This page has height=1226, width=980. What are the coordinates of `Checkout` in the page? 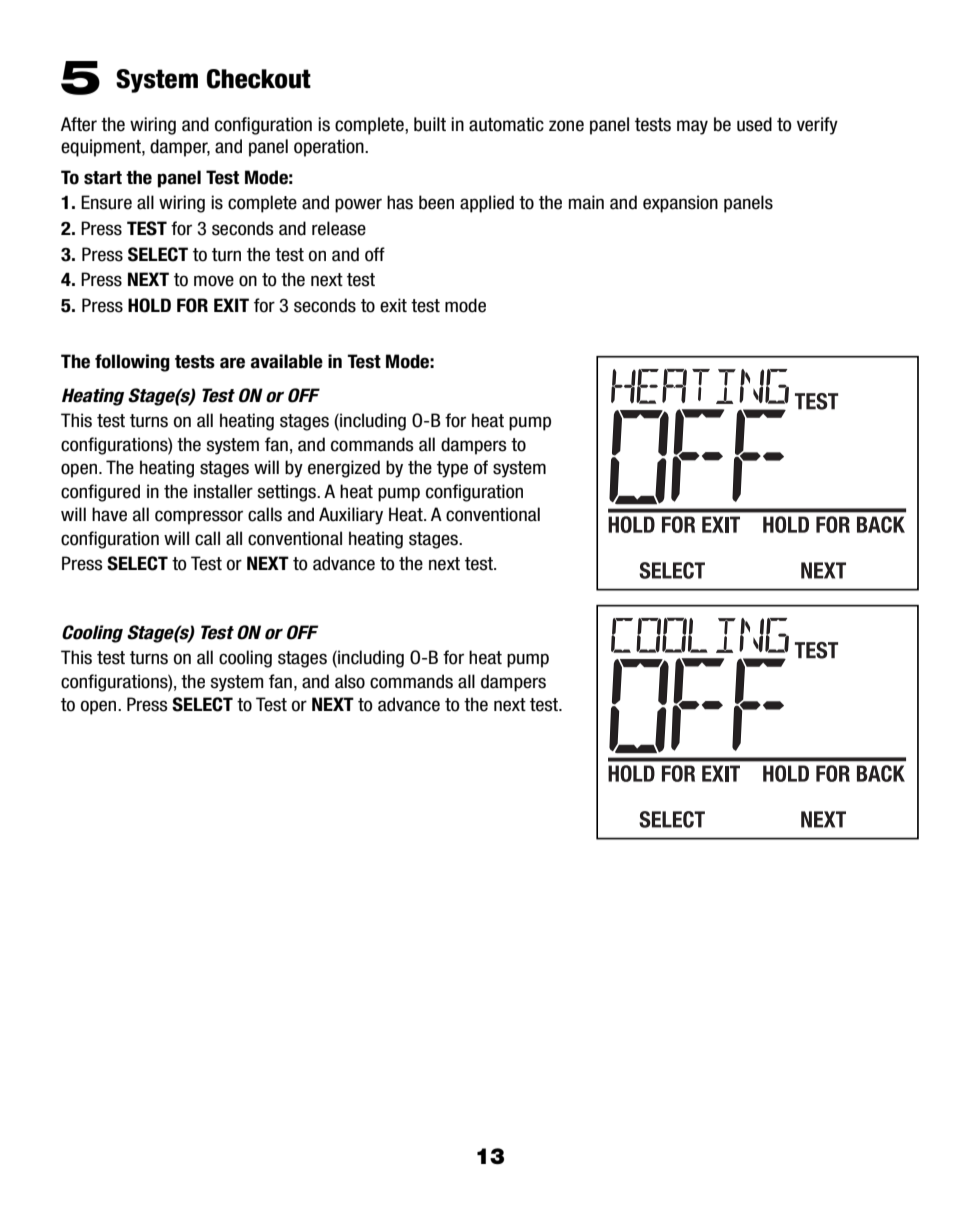 It's located at (259, 79).
